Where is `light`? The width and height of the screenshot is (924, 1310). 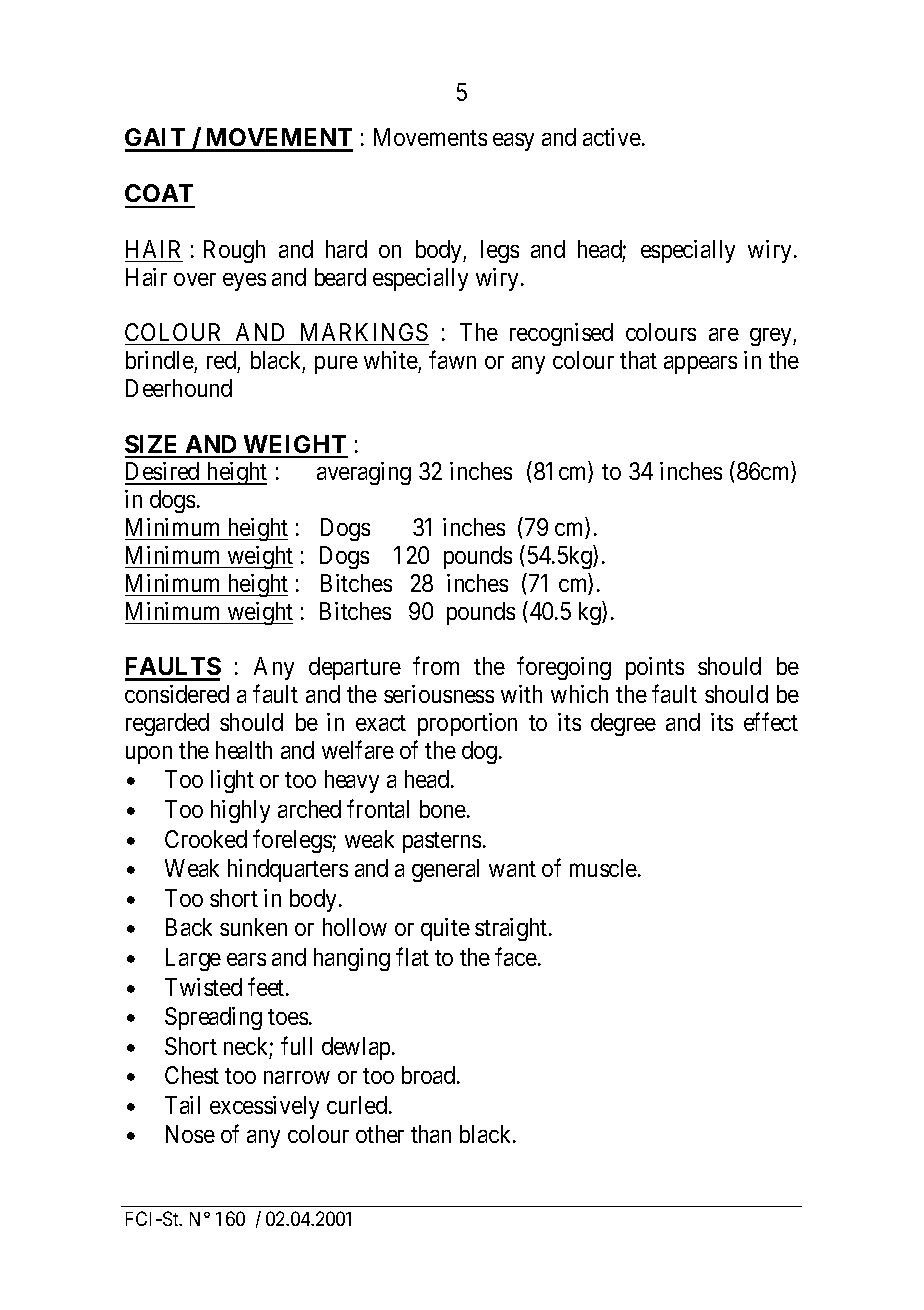 light is located at coordinates (232, 781).
